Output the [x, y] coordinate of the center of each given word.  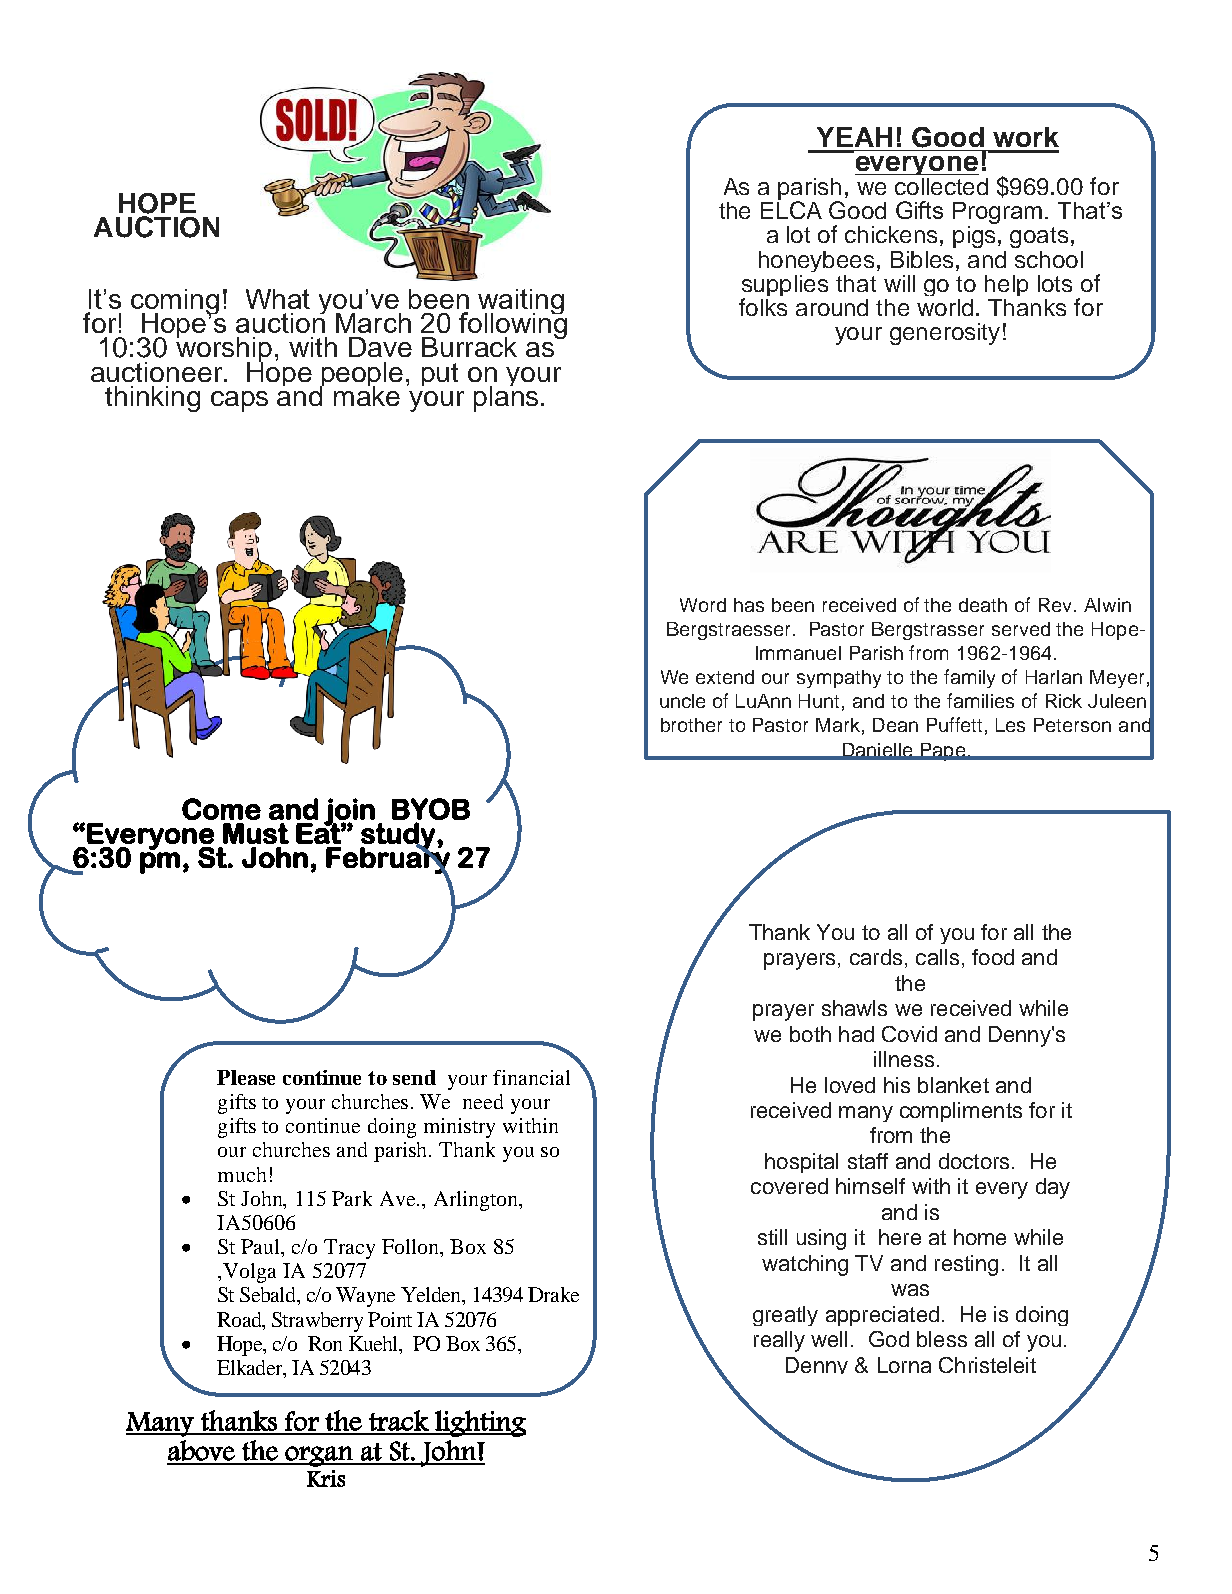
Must [256, 833]
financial [531, 1077]
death [983, 605]
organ [319, 1456]
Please [246, 1077]
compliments [961, 1112]
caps [239, 401]
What [278, 299]
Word [703, 605]
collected [941, 186]
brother [691, 725]
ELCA [791, 209]
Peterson [1072, 725]
